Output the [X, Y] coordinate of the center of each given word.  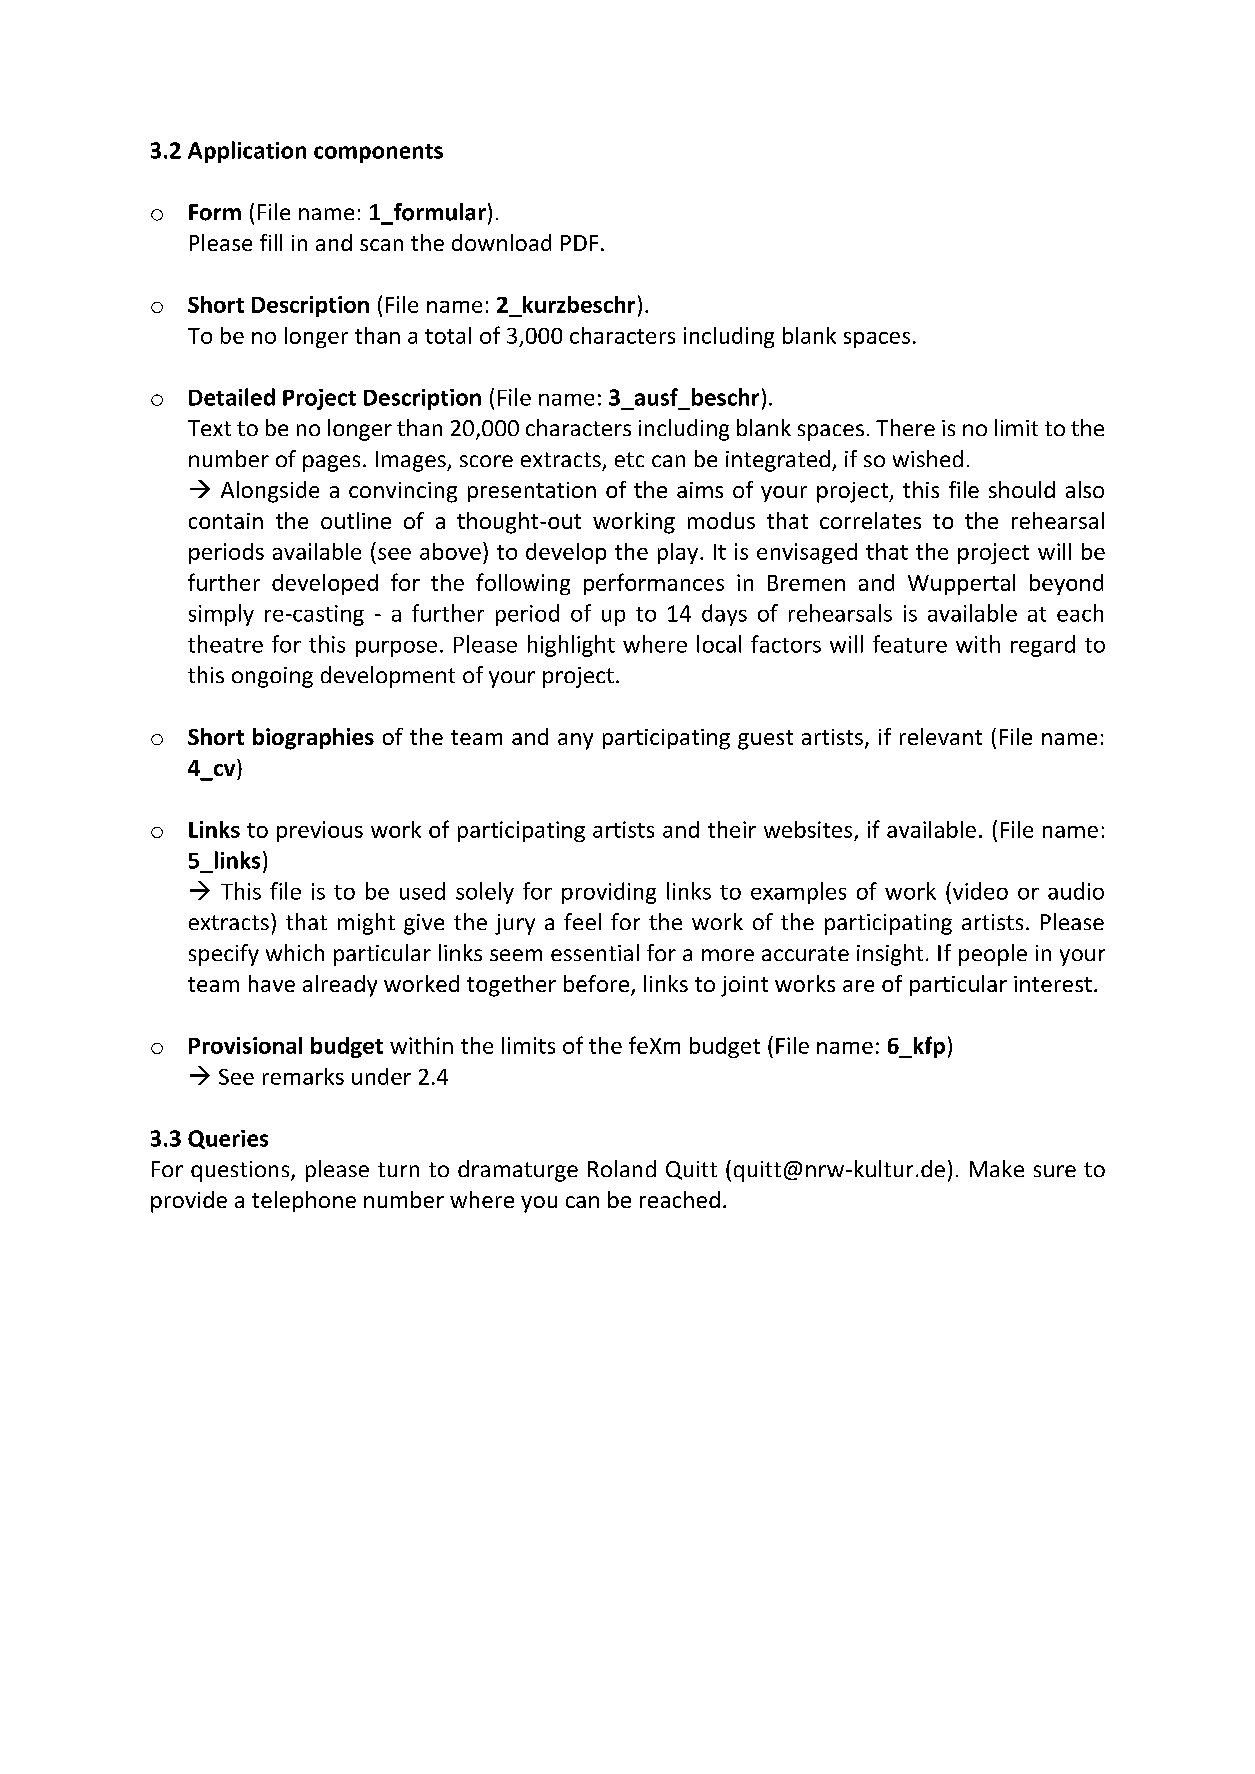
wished [928, 458]
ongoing [272, 677]
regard [1043, 646]
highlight [571, 646]
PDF [579, 243]
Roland [622, 1168]
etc [629, 459]
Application [247, 152]
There [905, 427]
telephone [304, 1201]
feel [582, 921]
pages [331, 463]
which [295, 952]
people [993, 955]
